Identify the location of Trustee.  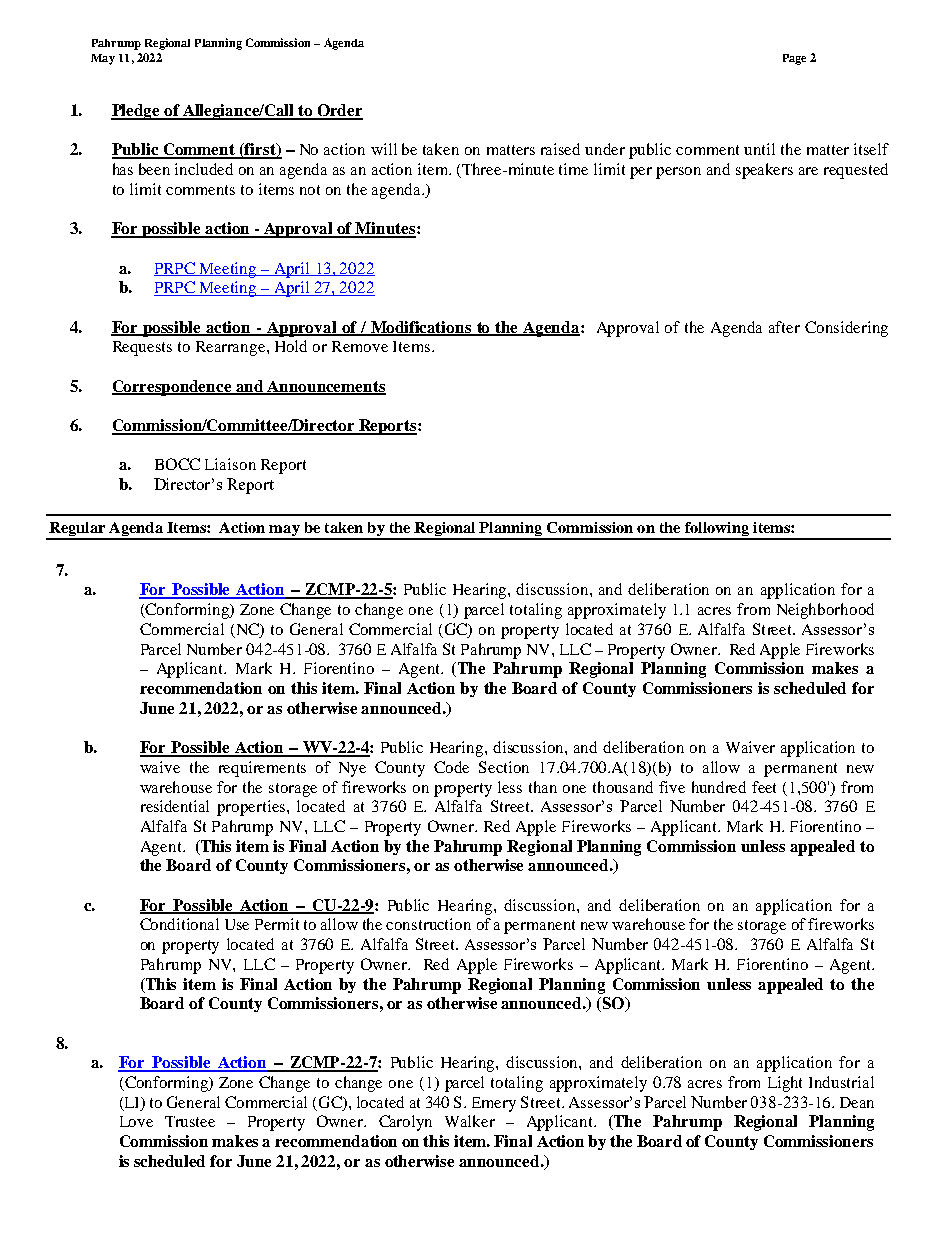
(190, 1121).
